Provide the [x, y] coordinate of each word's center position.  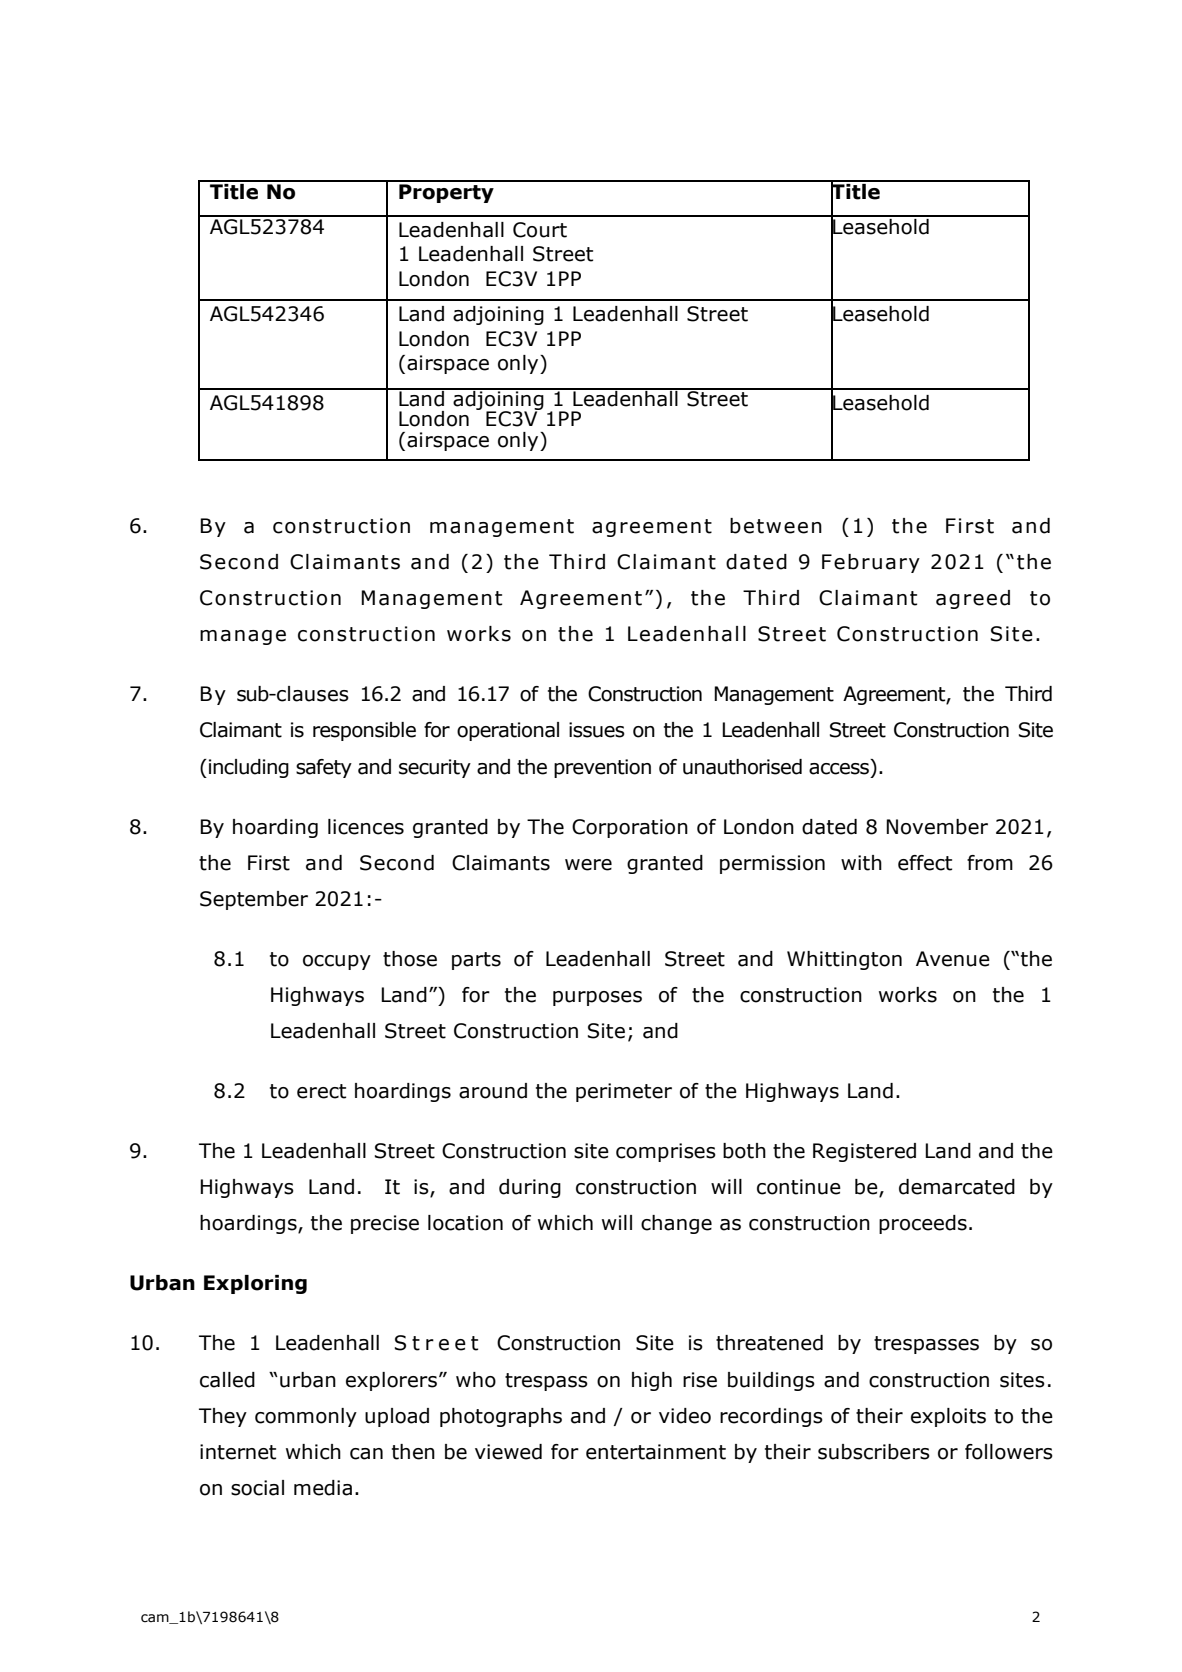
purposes [597, 998]
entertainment [656, 1452]
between [776, 526]
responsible [364, 731]
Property [446, 193]
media [323, 1488]
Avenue [953, 959]
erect [321, 1091]
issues [597, 730]
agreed [973, 599]
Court [540, 230]
